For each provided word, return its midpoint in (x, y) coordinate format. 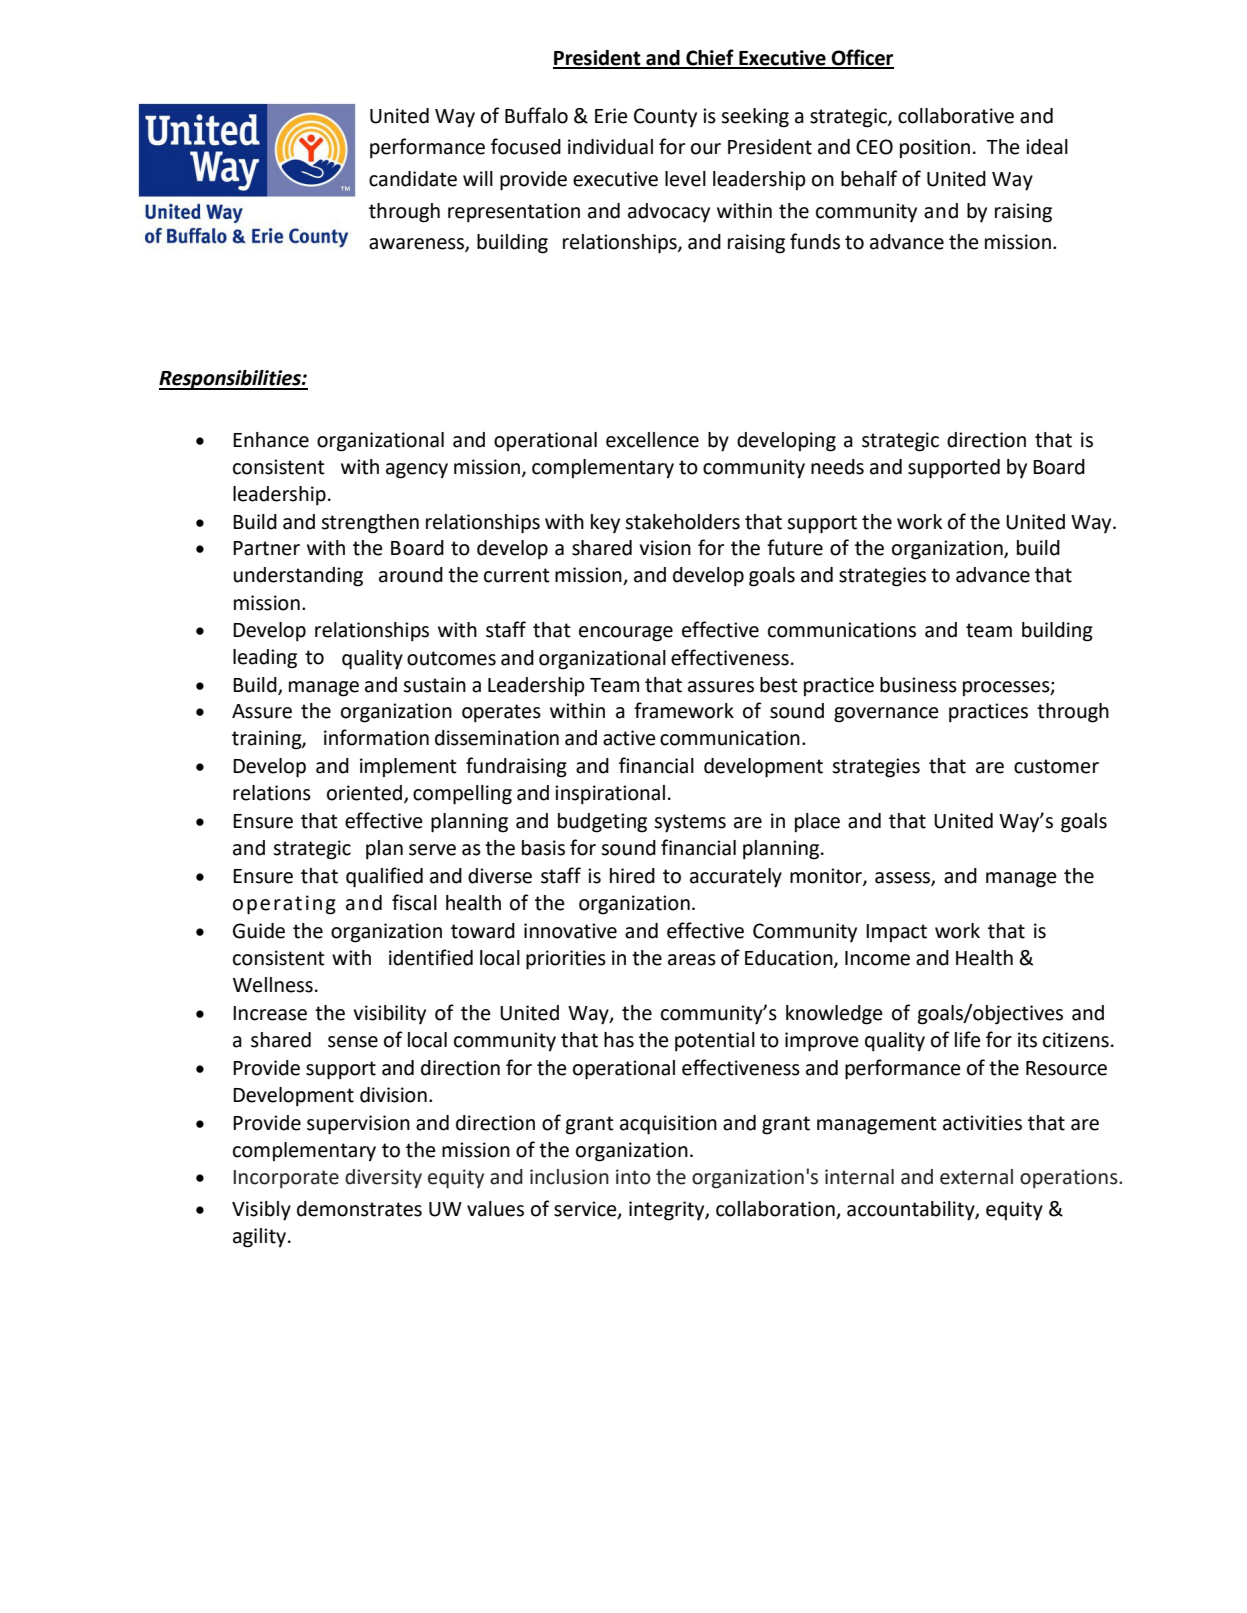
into (633, 1177)
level (685, 179)
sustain (434, 685)
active (629, 738)
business (918, 685)
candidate (413, 179)
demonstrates (359, 1209)
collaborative (956, 116)
